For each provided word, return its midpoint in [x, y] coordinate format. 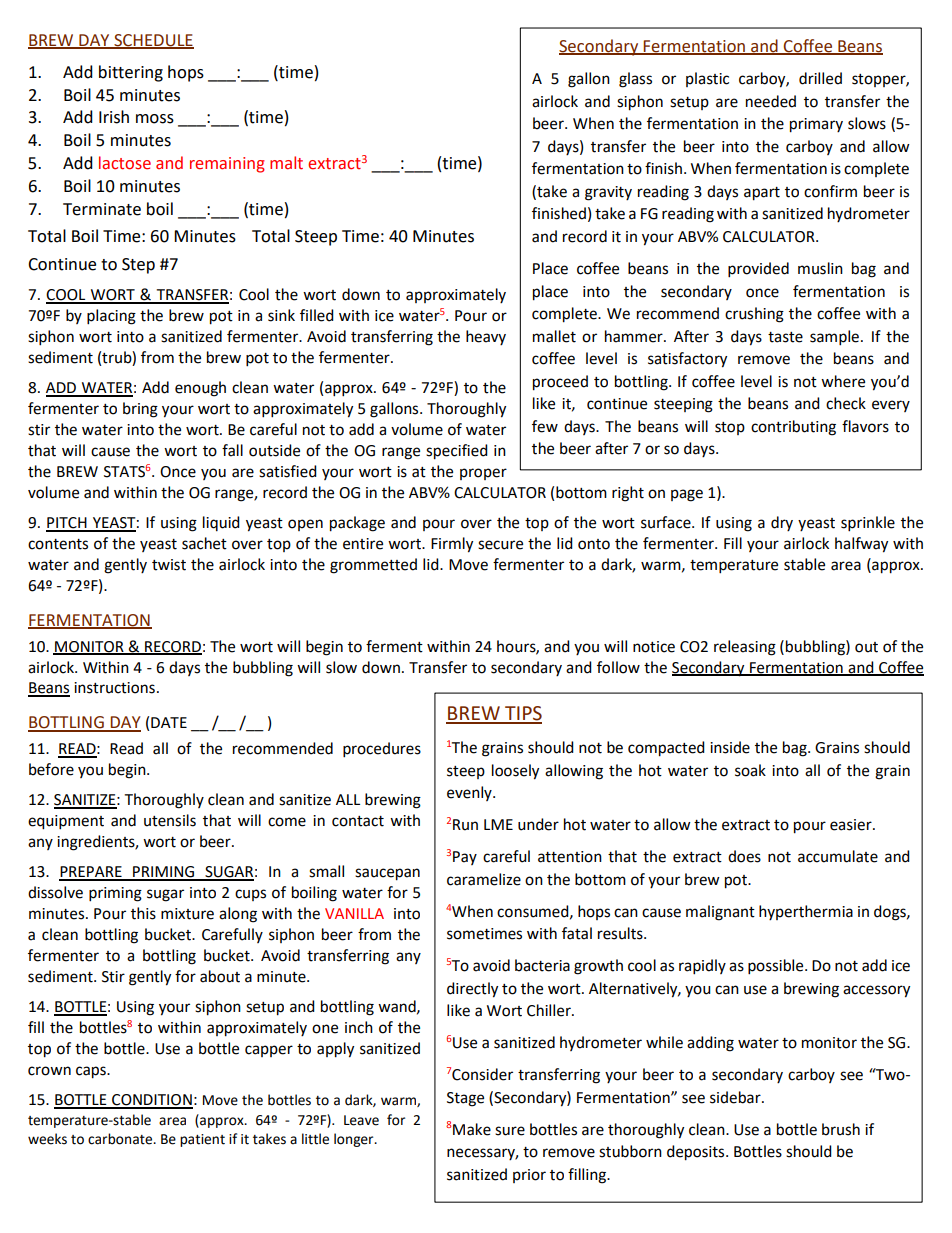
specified [457, 452]
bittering [131, 73]
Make [472, 1129]
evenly [470, 793]
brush [841, 1129]
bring [140, 410]
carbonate [121, 1139]
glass [635, 80]
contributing [793, 428]
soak [750, 770]
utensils [170, 820]
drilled [820, 78]
